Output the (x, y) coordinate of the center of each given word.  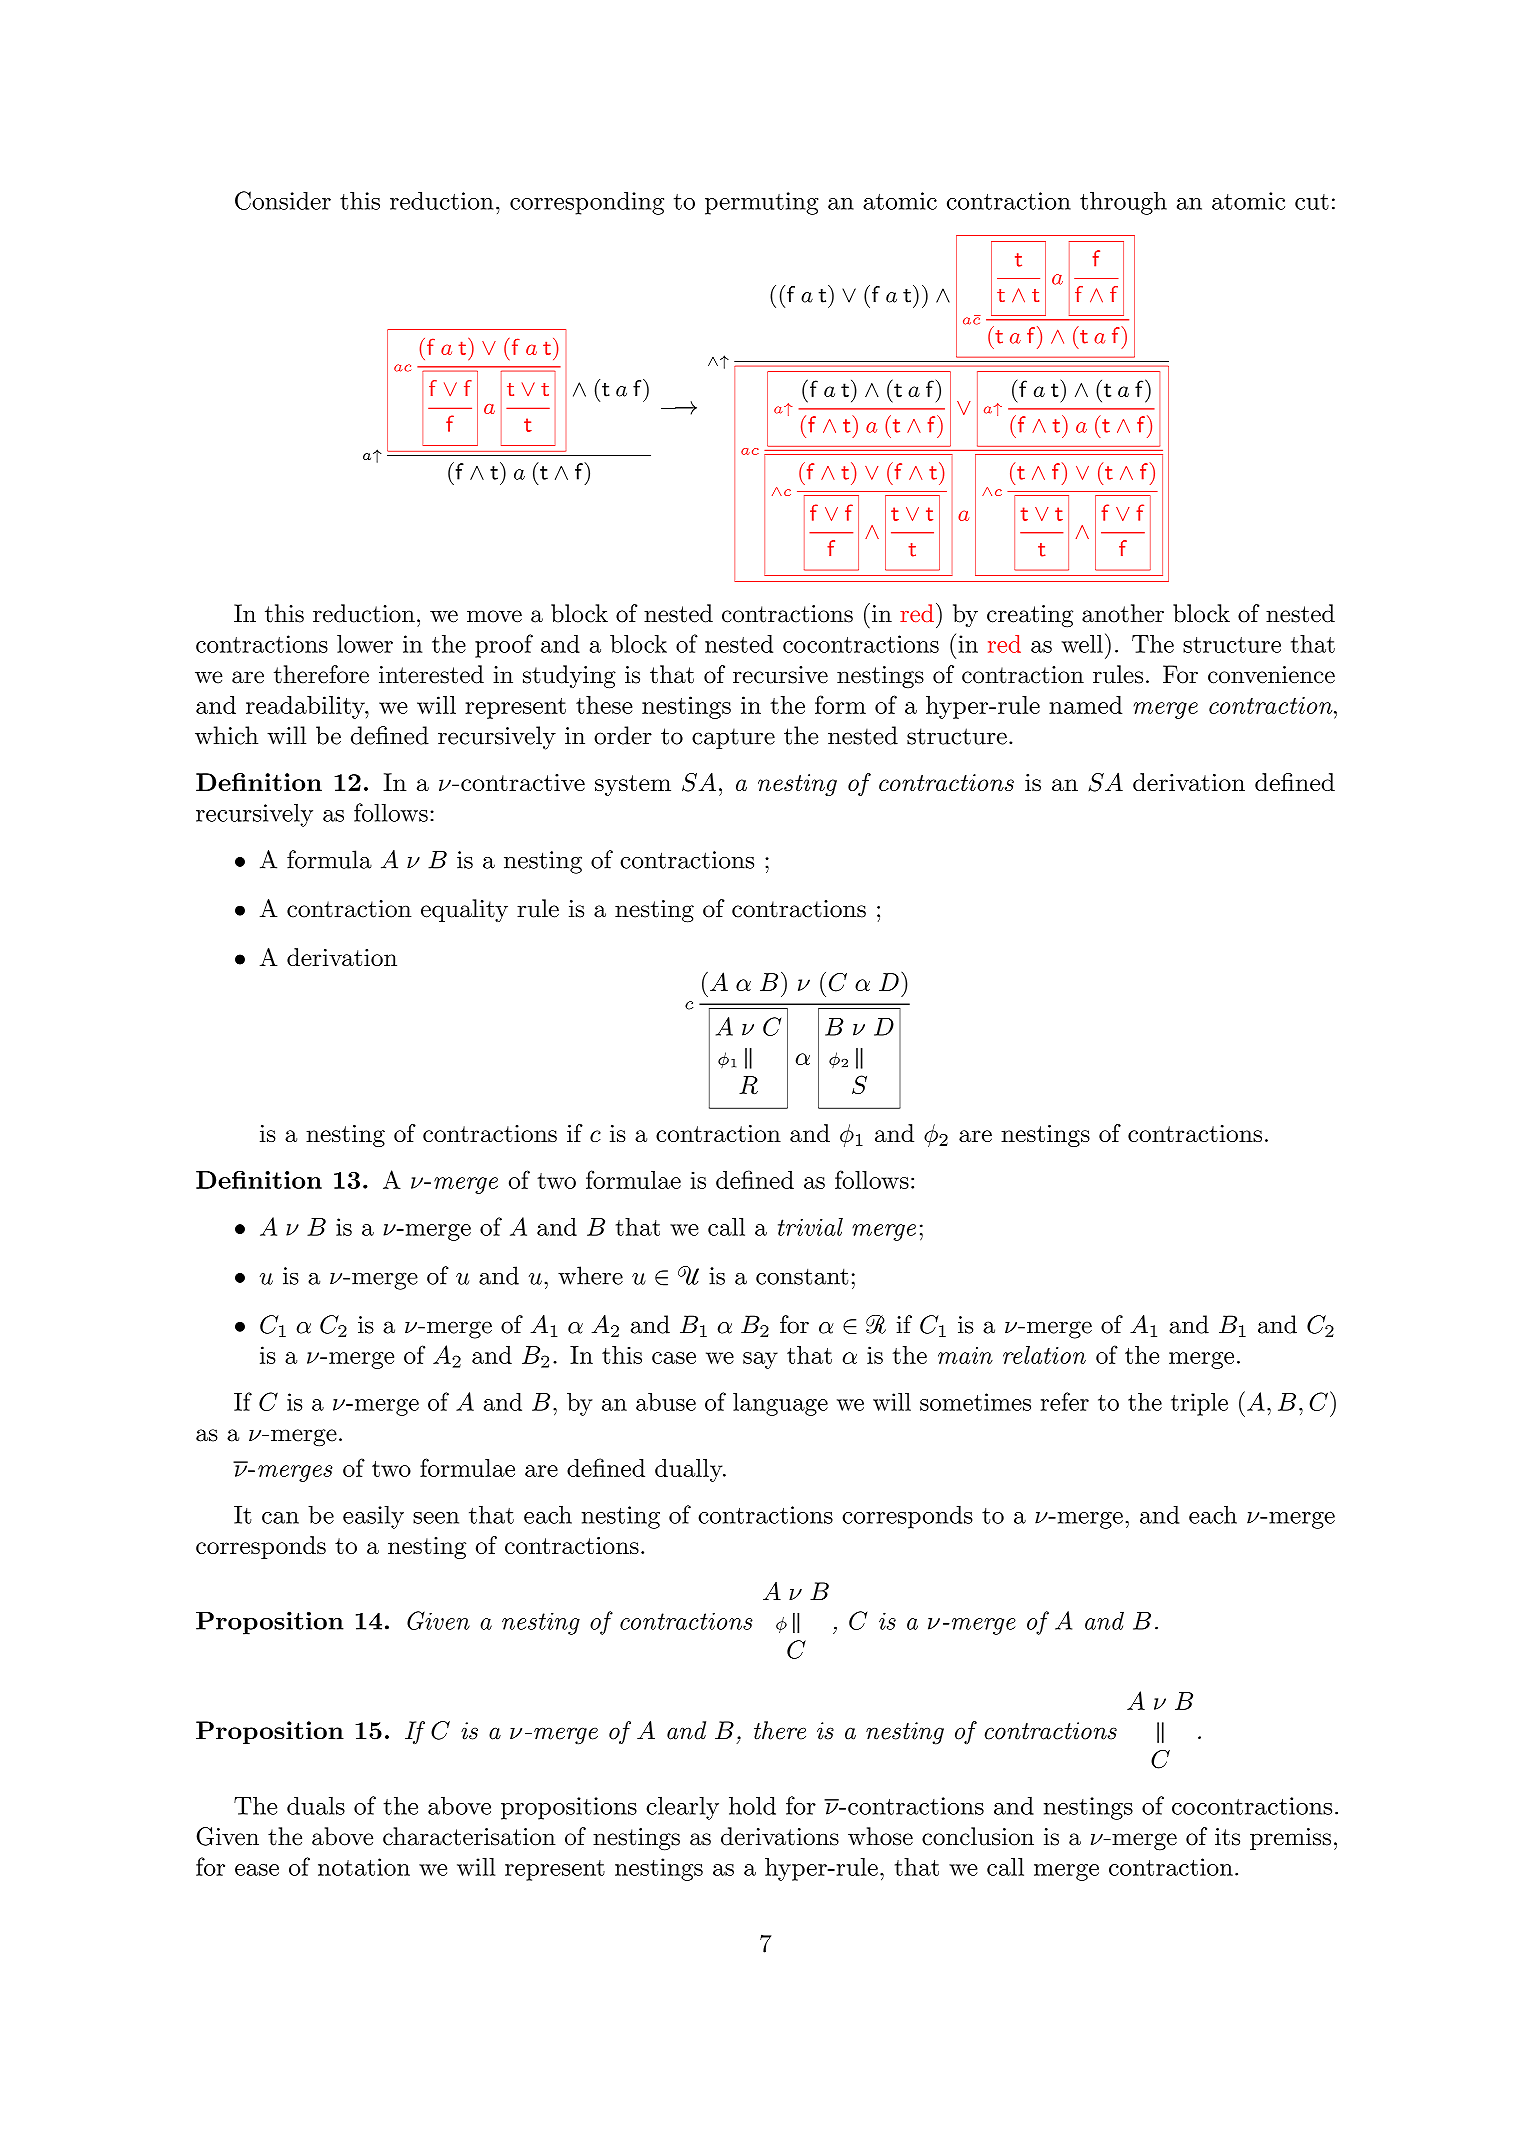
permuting (761, 203)
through (1123, 203)
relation (1044, 1355)
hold (752, 1805)
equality (464, 910)
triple (1199, 1404)
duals (316, 1805)
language (780, 1404)
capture (733, 738)
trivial (810, 1227)
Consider (283, 200)
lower (365, 644)
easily (373, 1517)
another (1123, 613)
